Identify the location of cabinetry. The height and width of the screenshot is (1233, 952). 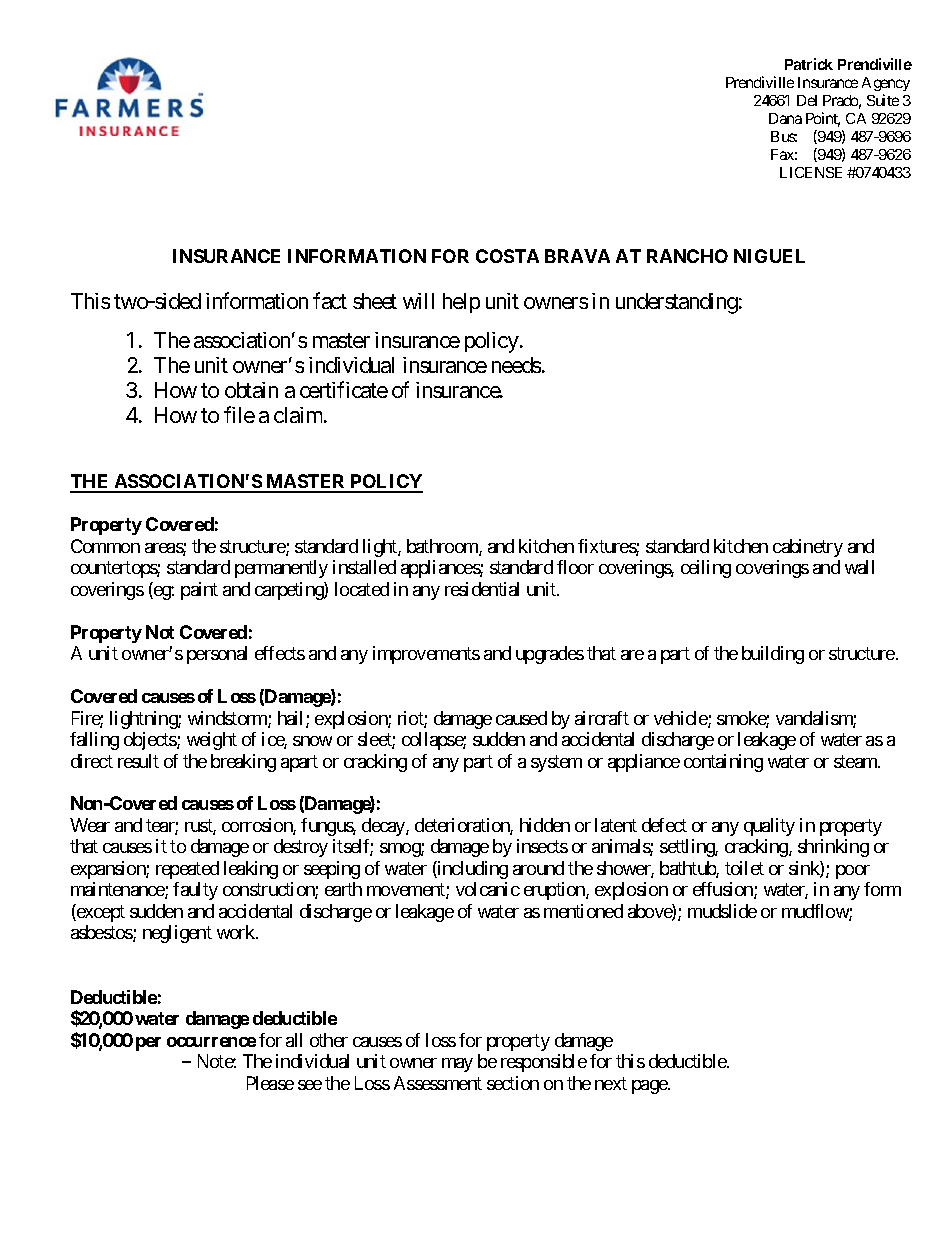
(808, 548).
